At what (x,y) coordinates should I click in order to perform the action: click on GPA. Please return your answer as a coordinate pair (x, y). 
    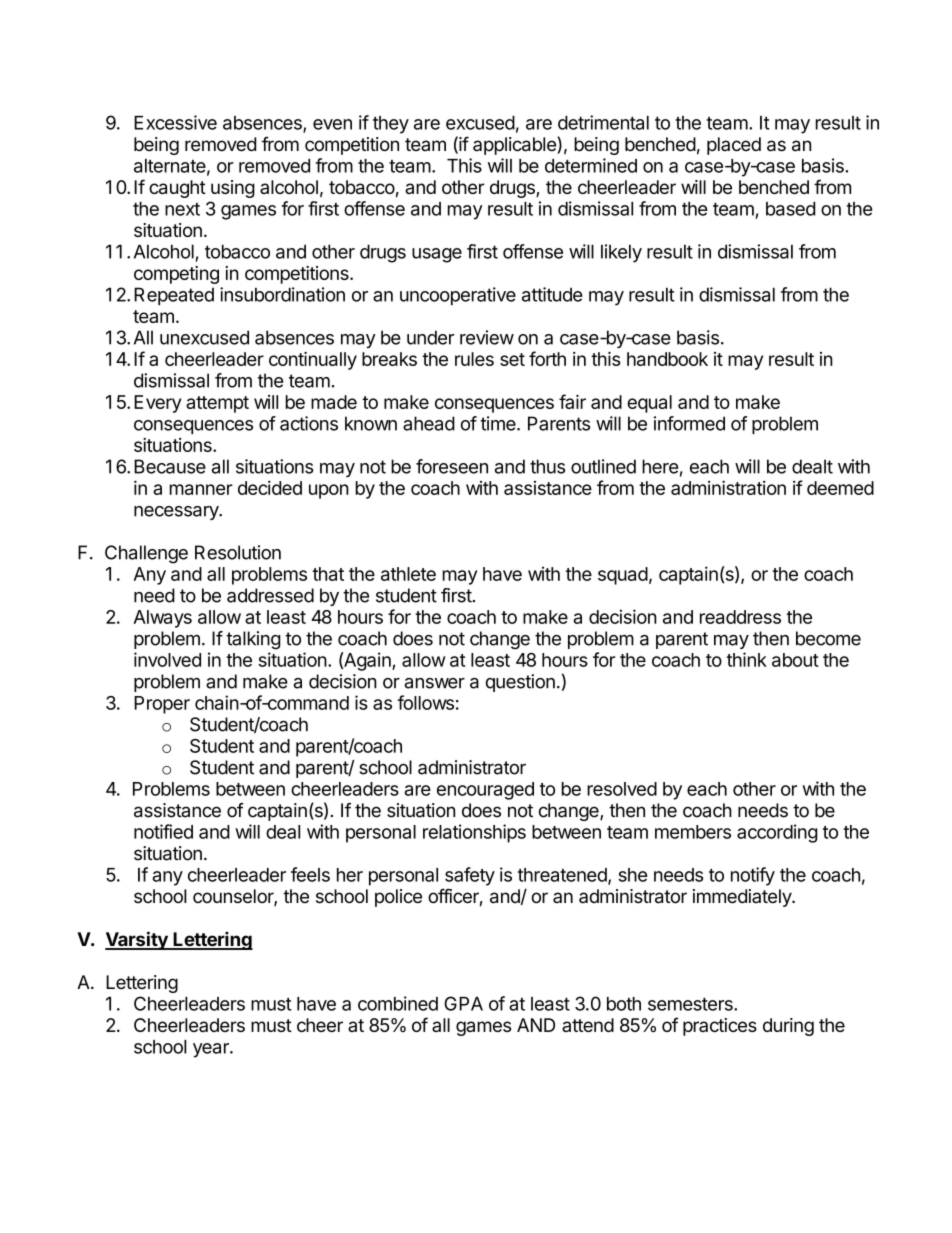
    Looking at the image, I should click on (463, 1003).
